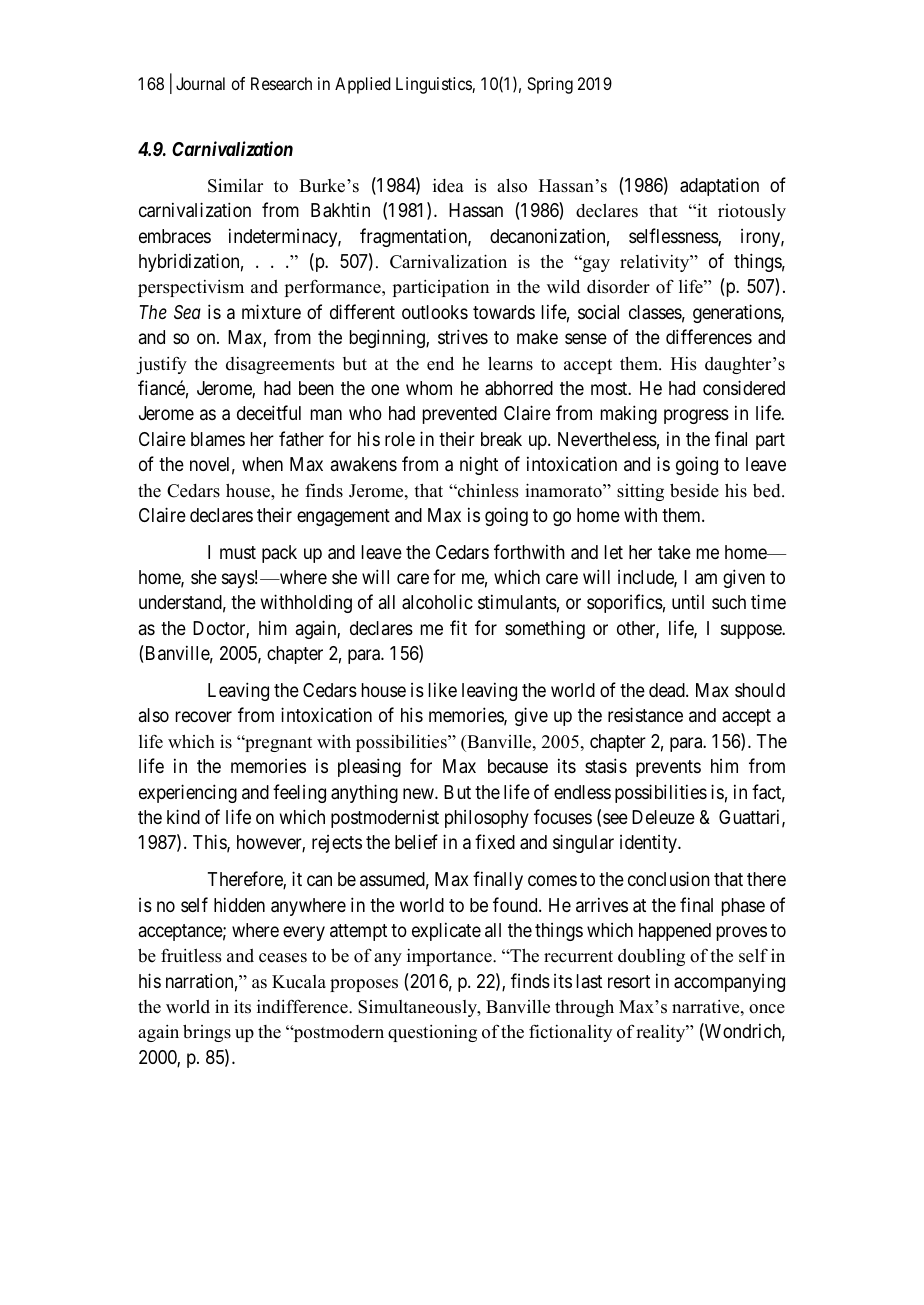  I want to click on Linguistics, so click(434, 85).
